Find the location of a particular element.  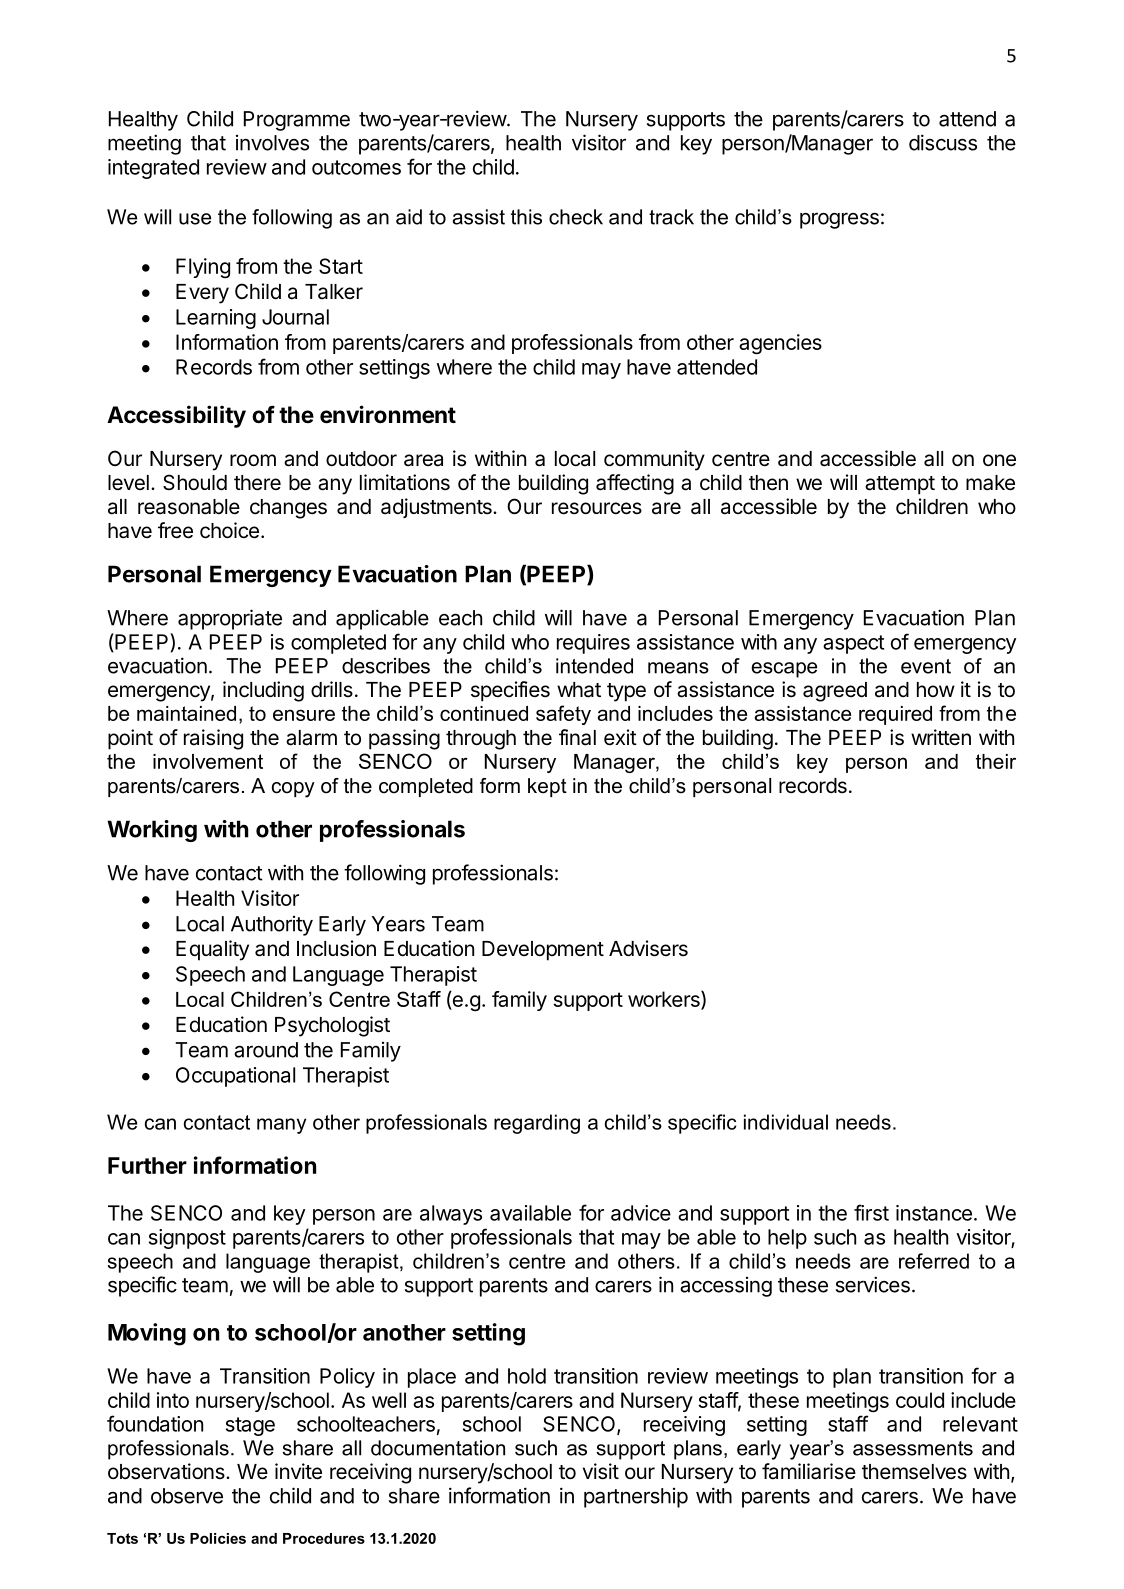

Occupational is located at coordinates (235, 1077).
